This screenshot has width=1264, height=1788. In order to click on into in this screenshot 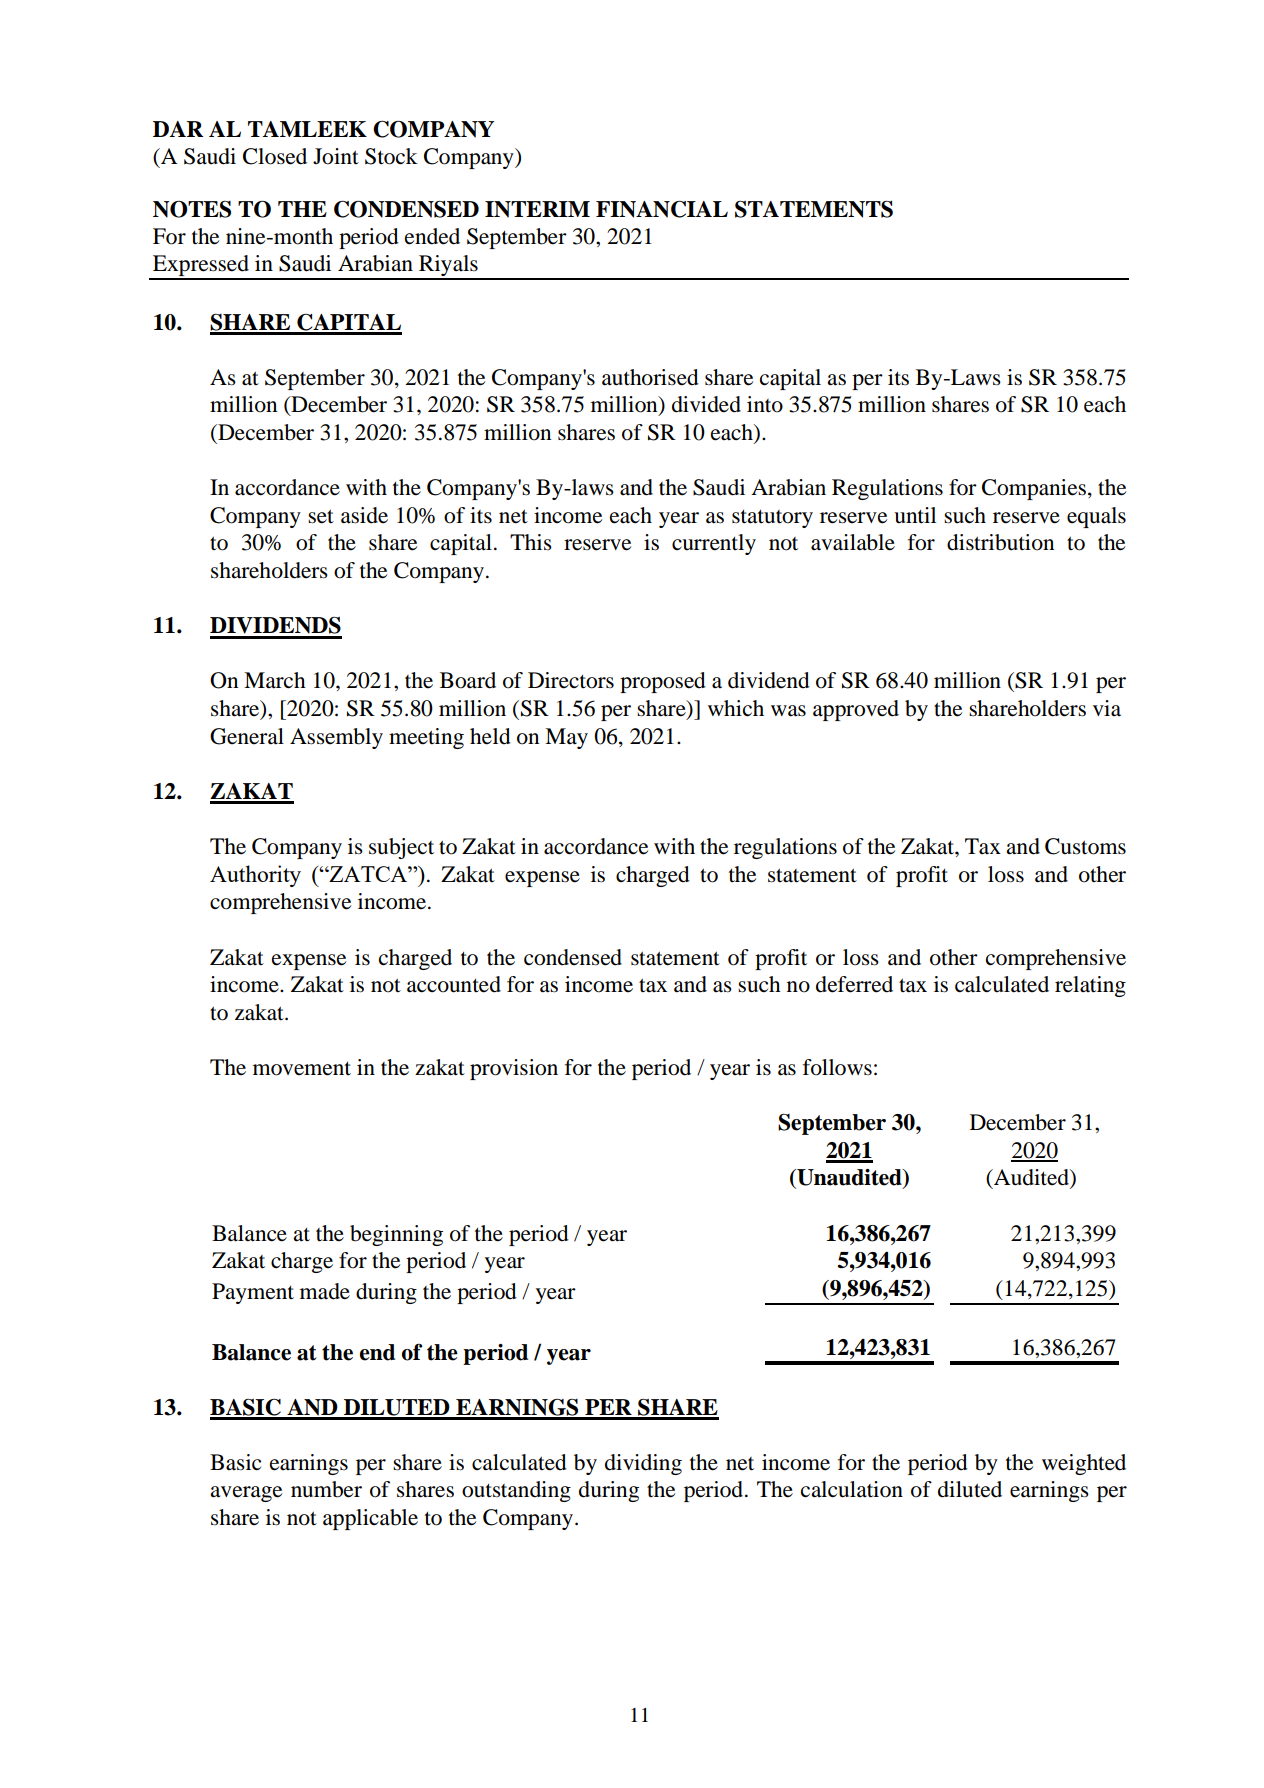, I will do `click(765, 404)`.
